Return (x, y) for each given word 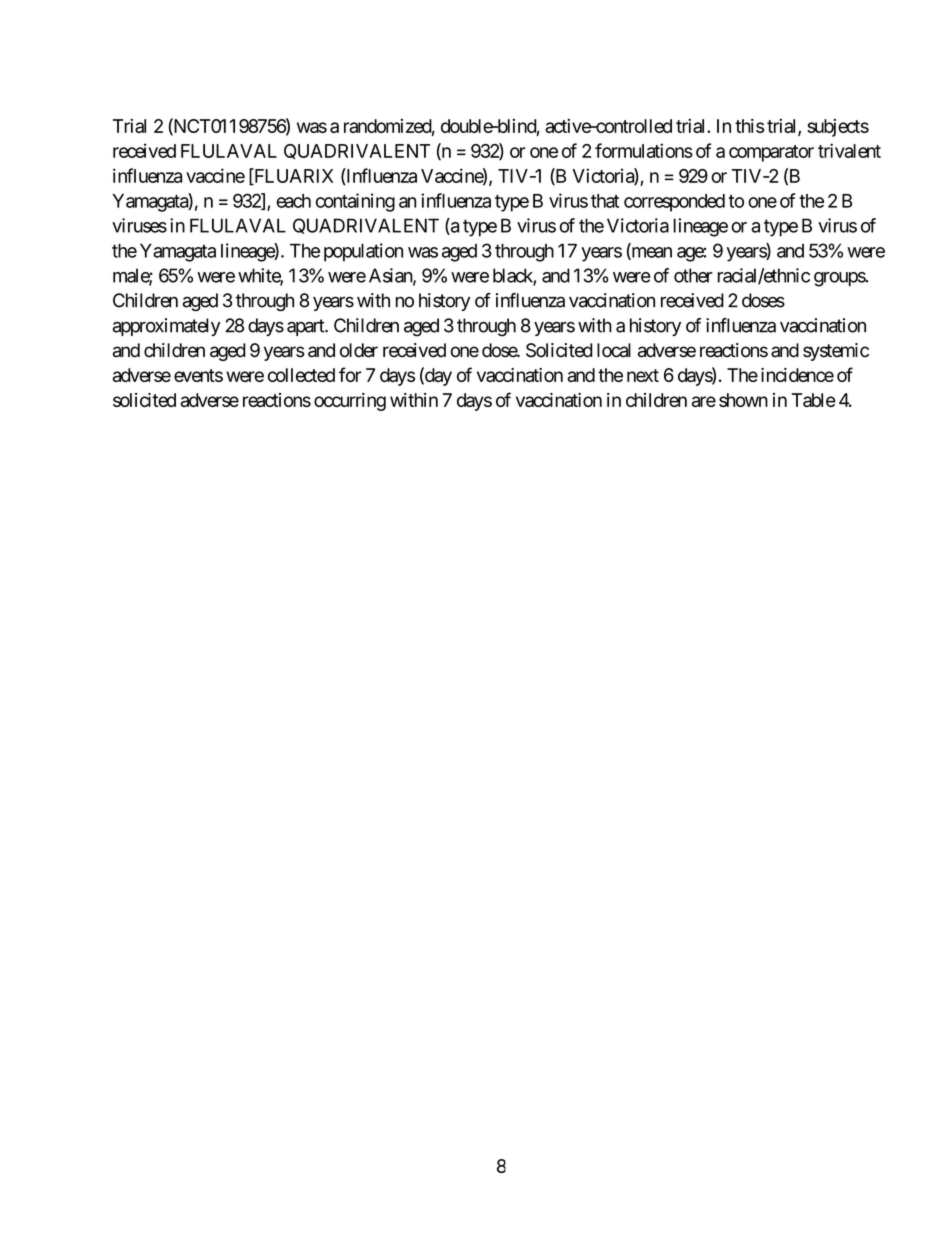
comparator (771, 153)
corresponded (674, 203)
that (605, 201)
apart (306, 327)
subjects (838, 128)
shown (743, 400)
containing (355, 202)
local (614, 350)
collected (301, 375)
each (293, 201)
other (693, 275)
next (643, 375)
